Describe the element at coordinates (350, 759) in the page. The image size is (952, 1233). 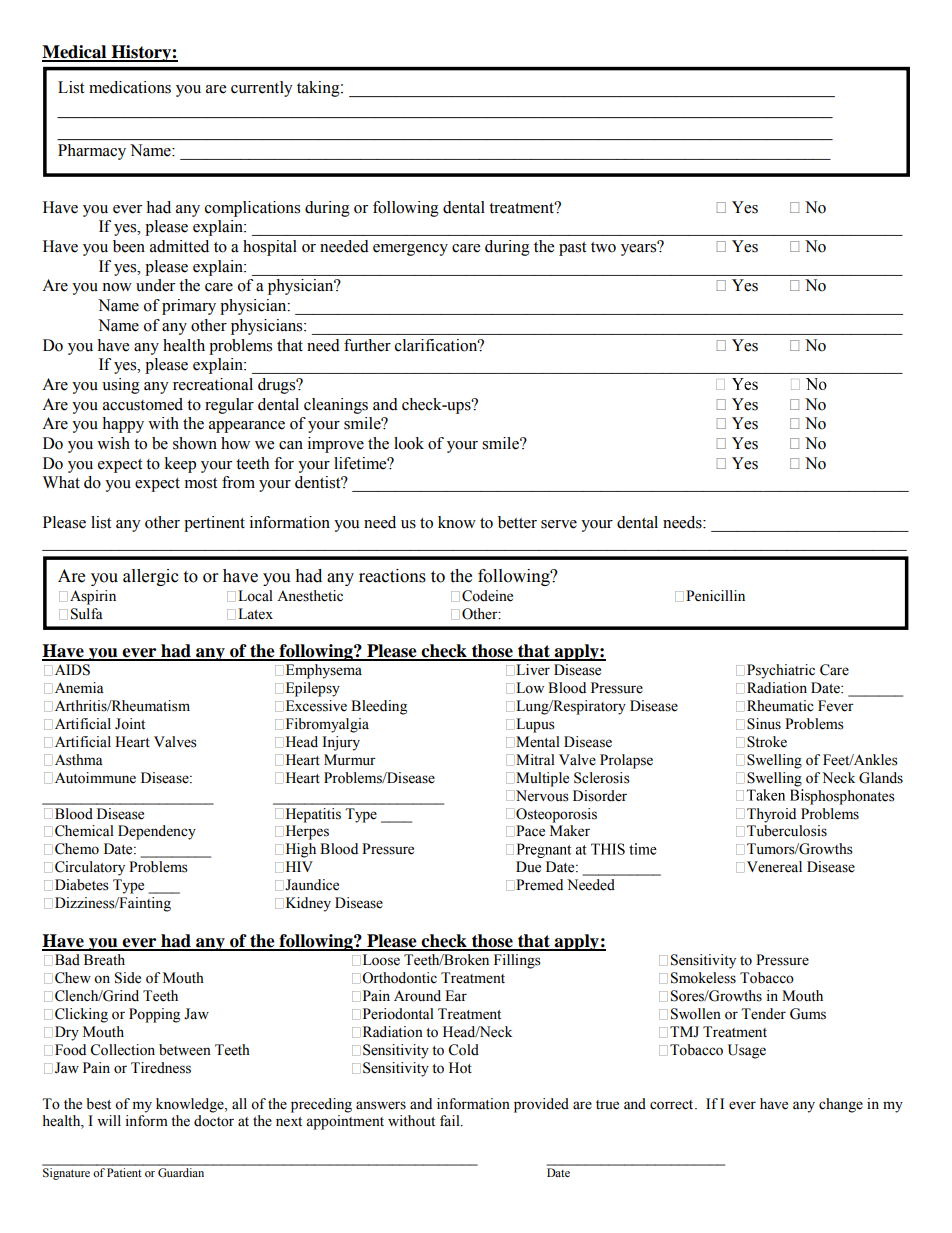
I see `Murmur` at that location.
